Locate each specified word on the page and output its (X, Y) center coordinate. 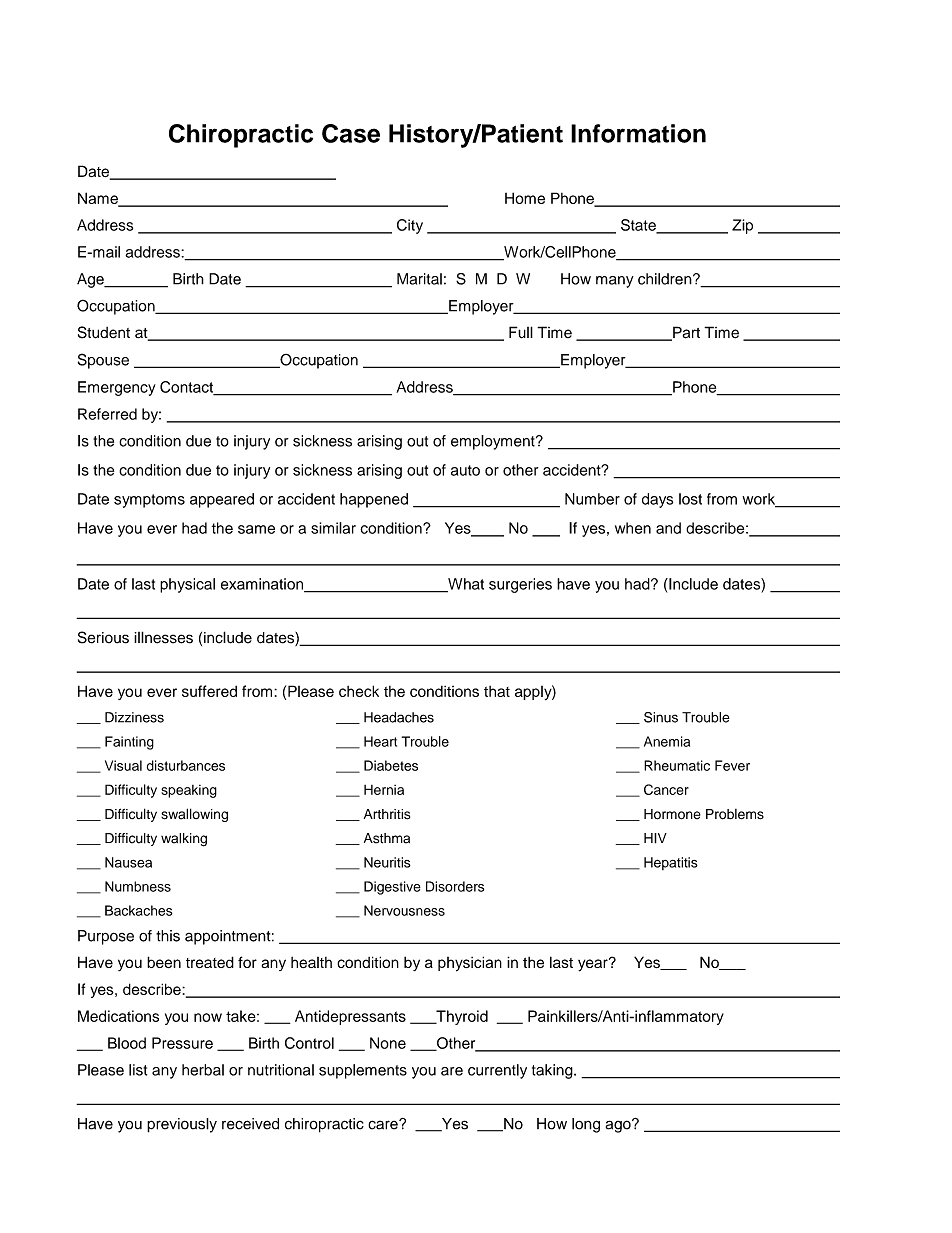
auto (465, 470)
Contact (188, 388)
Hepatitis (671, 863)
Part (685, 333)
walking (184, 840)
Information (638, 133)
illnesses (163, 637)
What (465, 585)
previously (182, 1125)
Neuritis (387, 862)
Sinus (661, 717)
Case (351, 133)
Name (99, 199)
